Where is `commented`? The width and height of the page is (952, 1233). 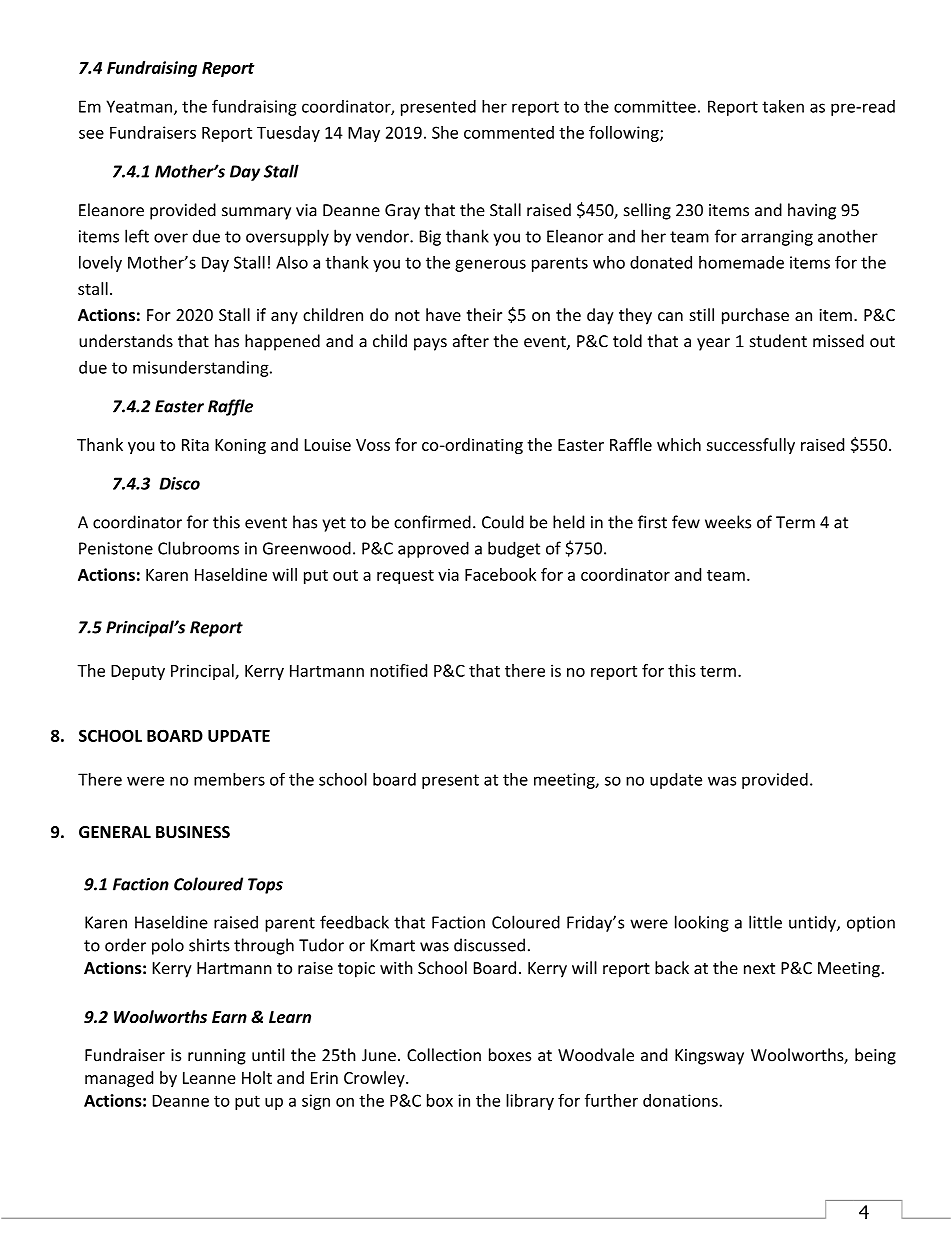 commented is located at coordinates (509, 132).
